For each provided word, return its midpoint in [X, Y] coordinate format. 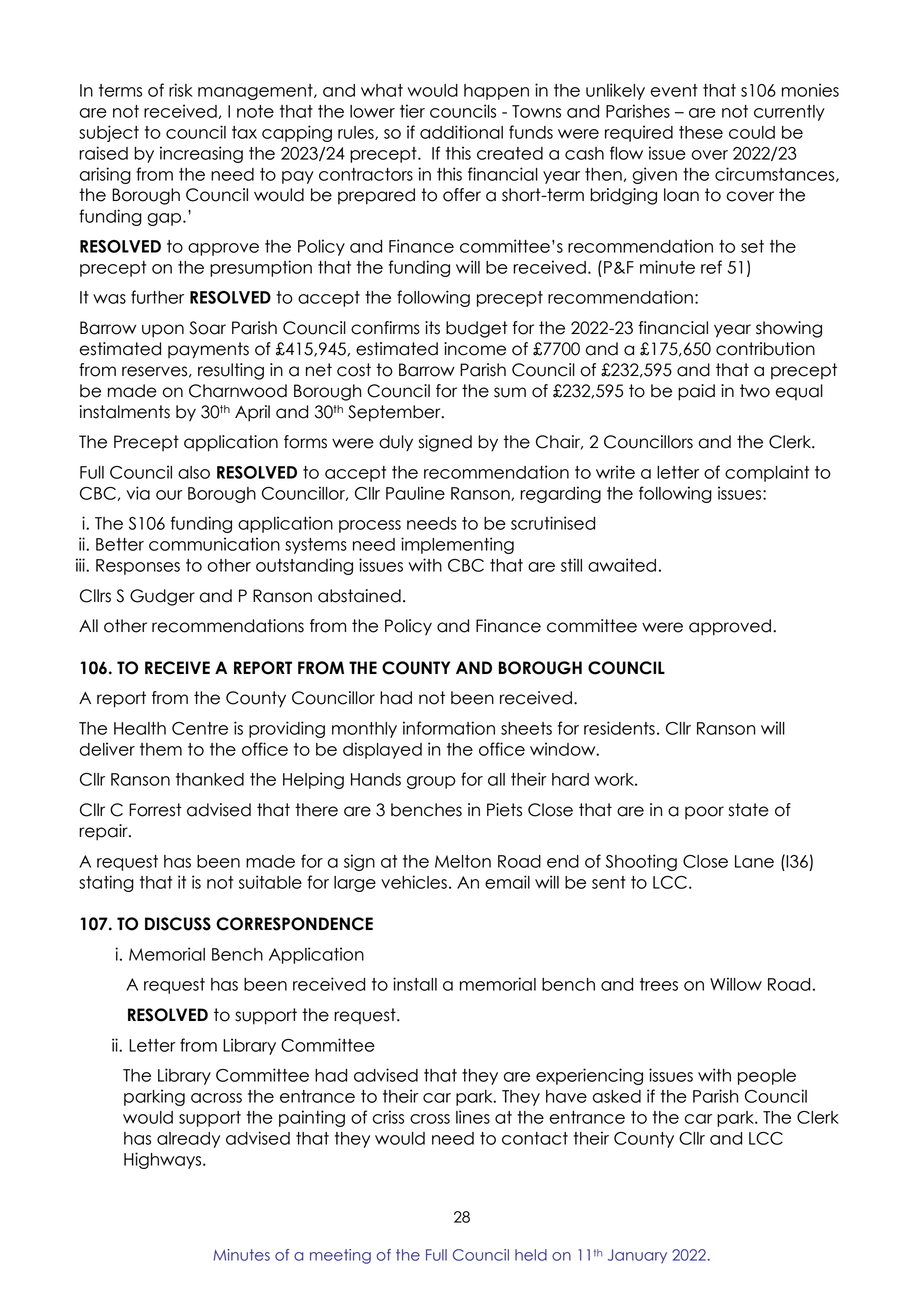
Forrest [155, 810]
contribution [765, 349]
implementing [457, 545]
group [431, 782]
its [432, 328]
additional [461, 132]
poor [704, 812]
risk [181, 90]
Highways [164, 1160]
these [701, 132]
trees [659, 984]
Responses [138, 567]
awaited [622, 565]
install [415, 984]
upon [163, 331]
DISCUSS [178, 924]
